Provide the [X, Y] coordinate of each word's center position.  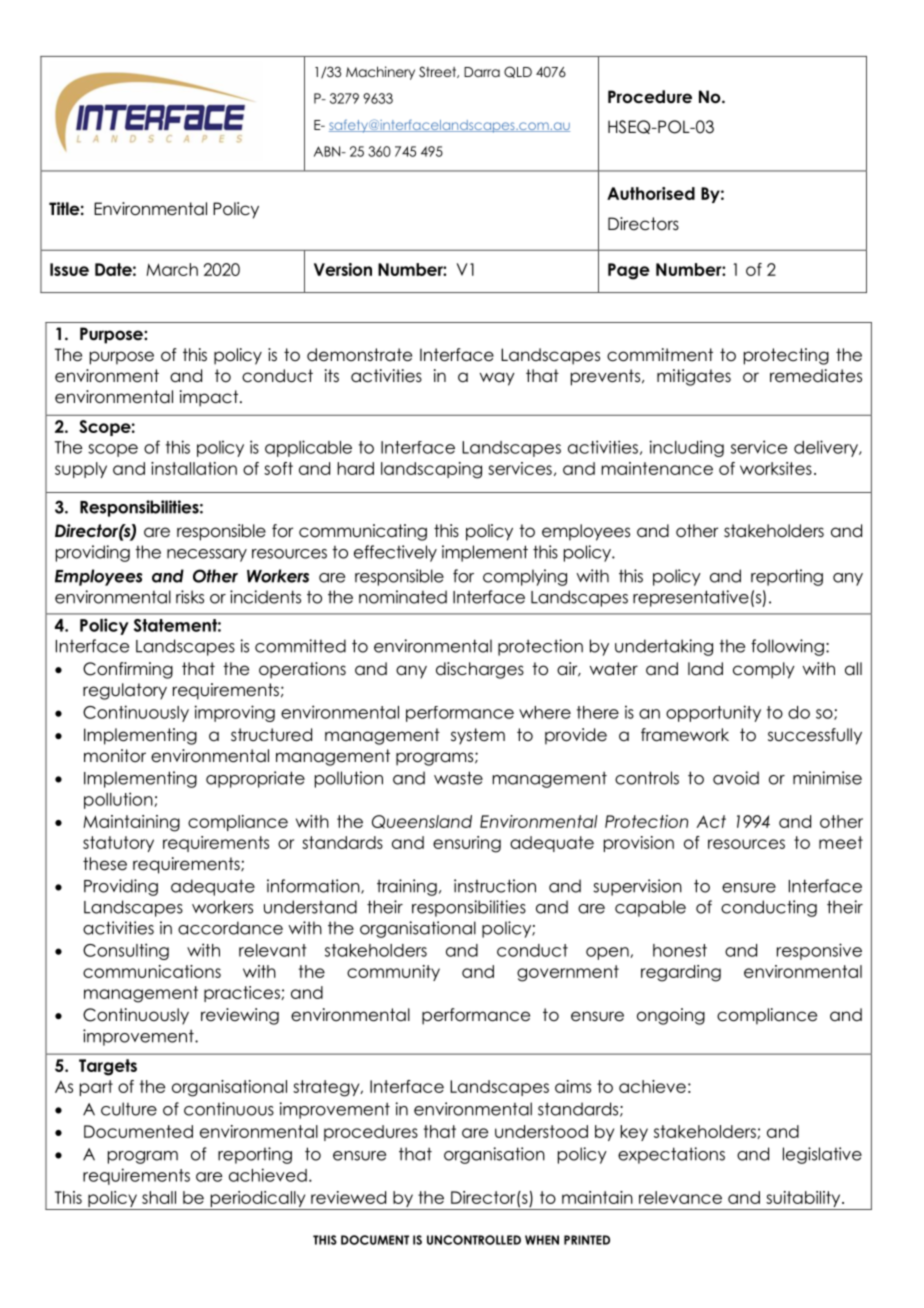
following [787, 647]
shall [159, 1197]
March [172, 269]
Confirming [128, 670]
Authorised [651, 193]
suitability [803, 1200]
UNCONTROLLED [474, 1240]
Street [439, 72]
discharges [480, 670]
